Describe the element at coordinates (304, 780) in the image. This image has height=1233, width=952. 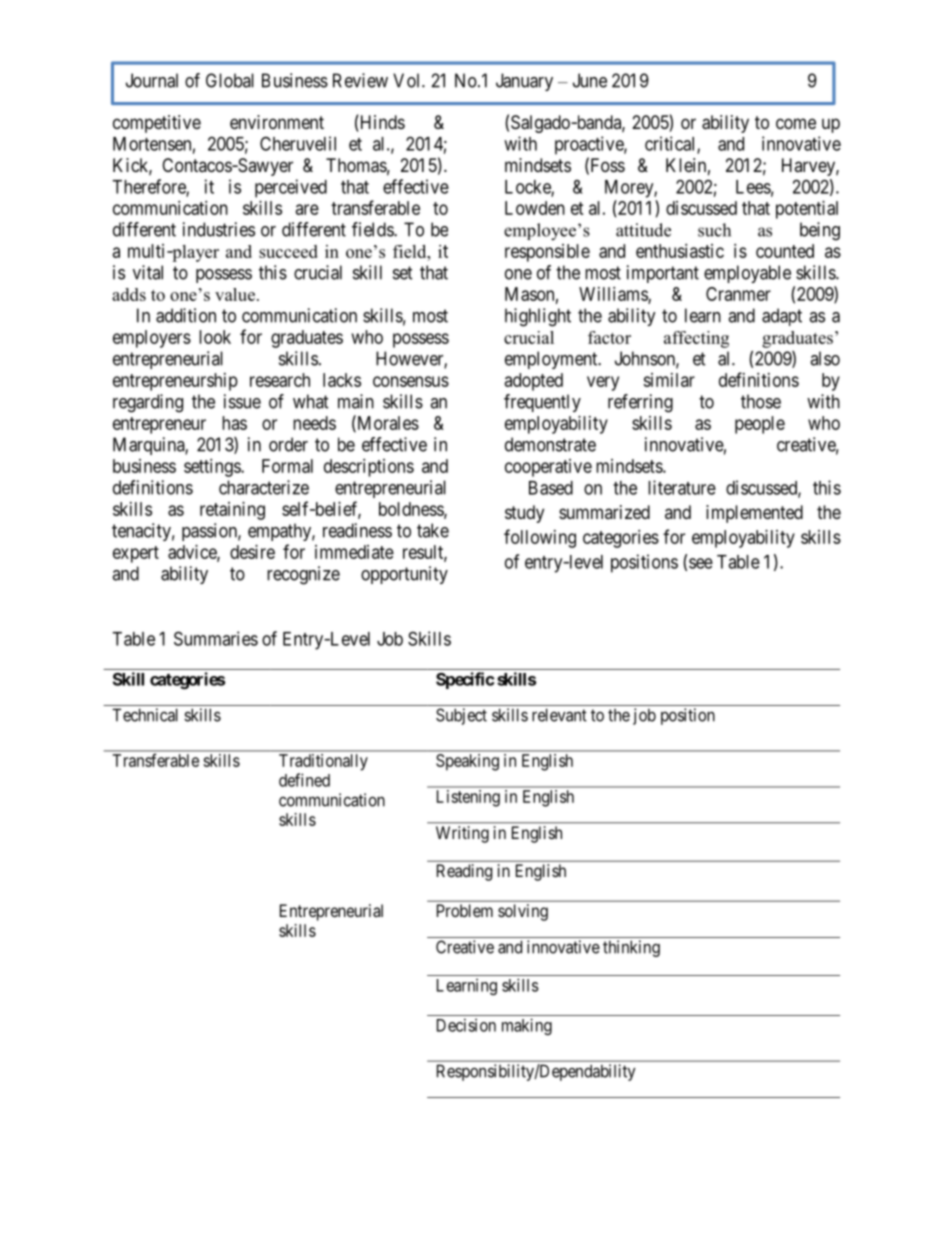
I see `defined` at that location.
